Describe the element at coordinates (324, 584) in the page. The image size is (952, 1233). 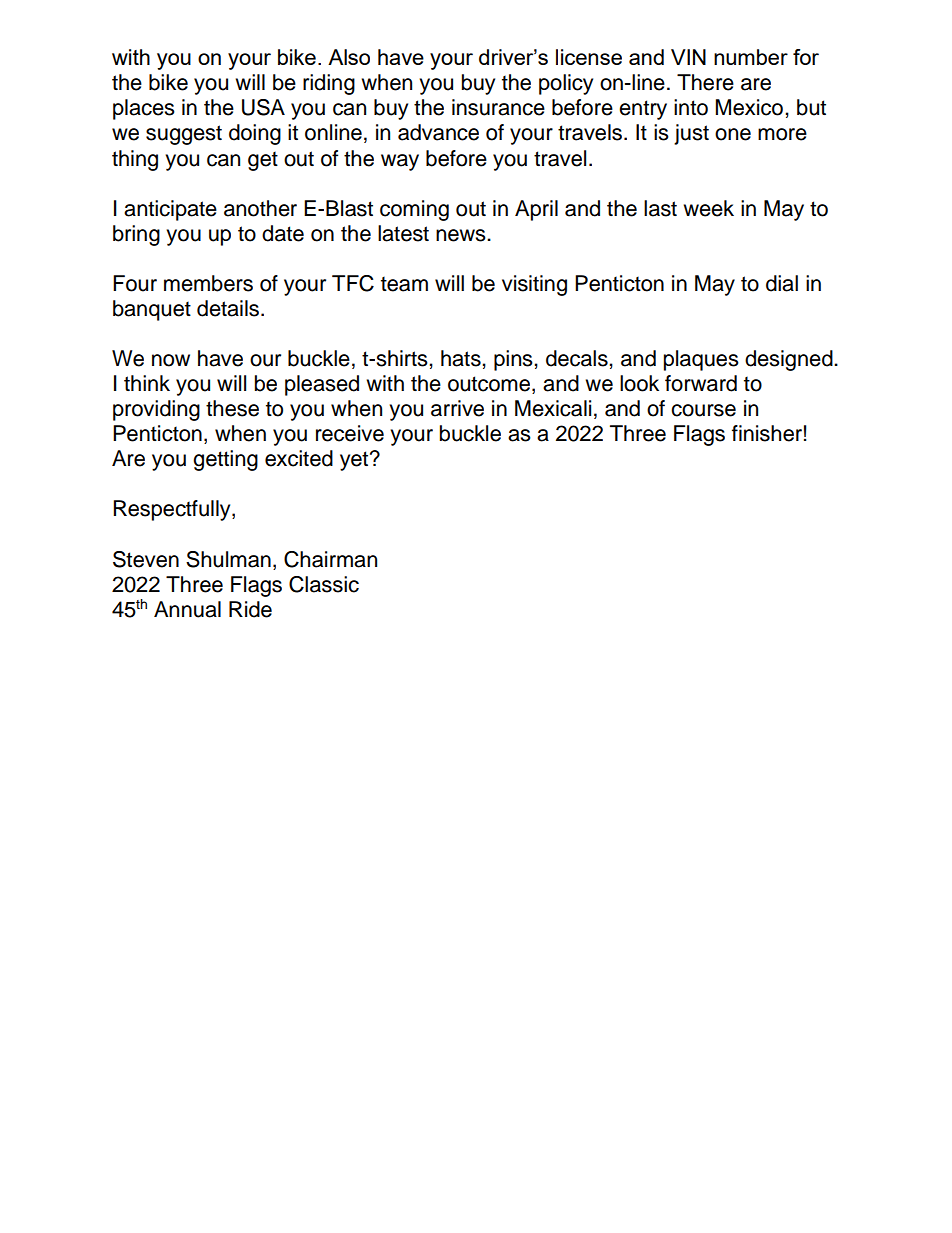
I see `Classic` at that location.
